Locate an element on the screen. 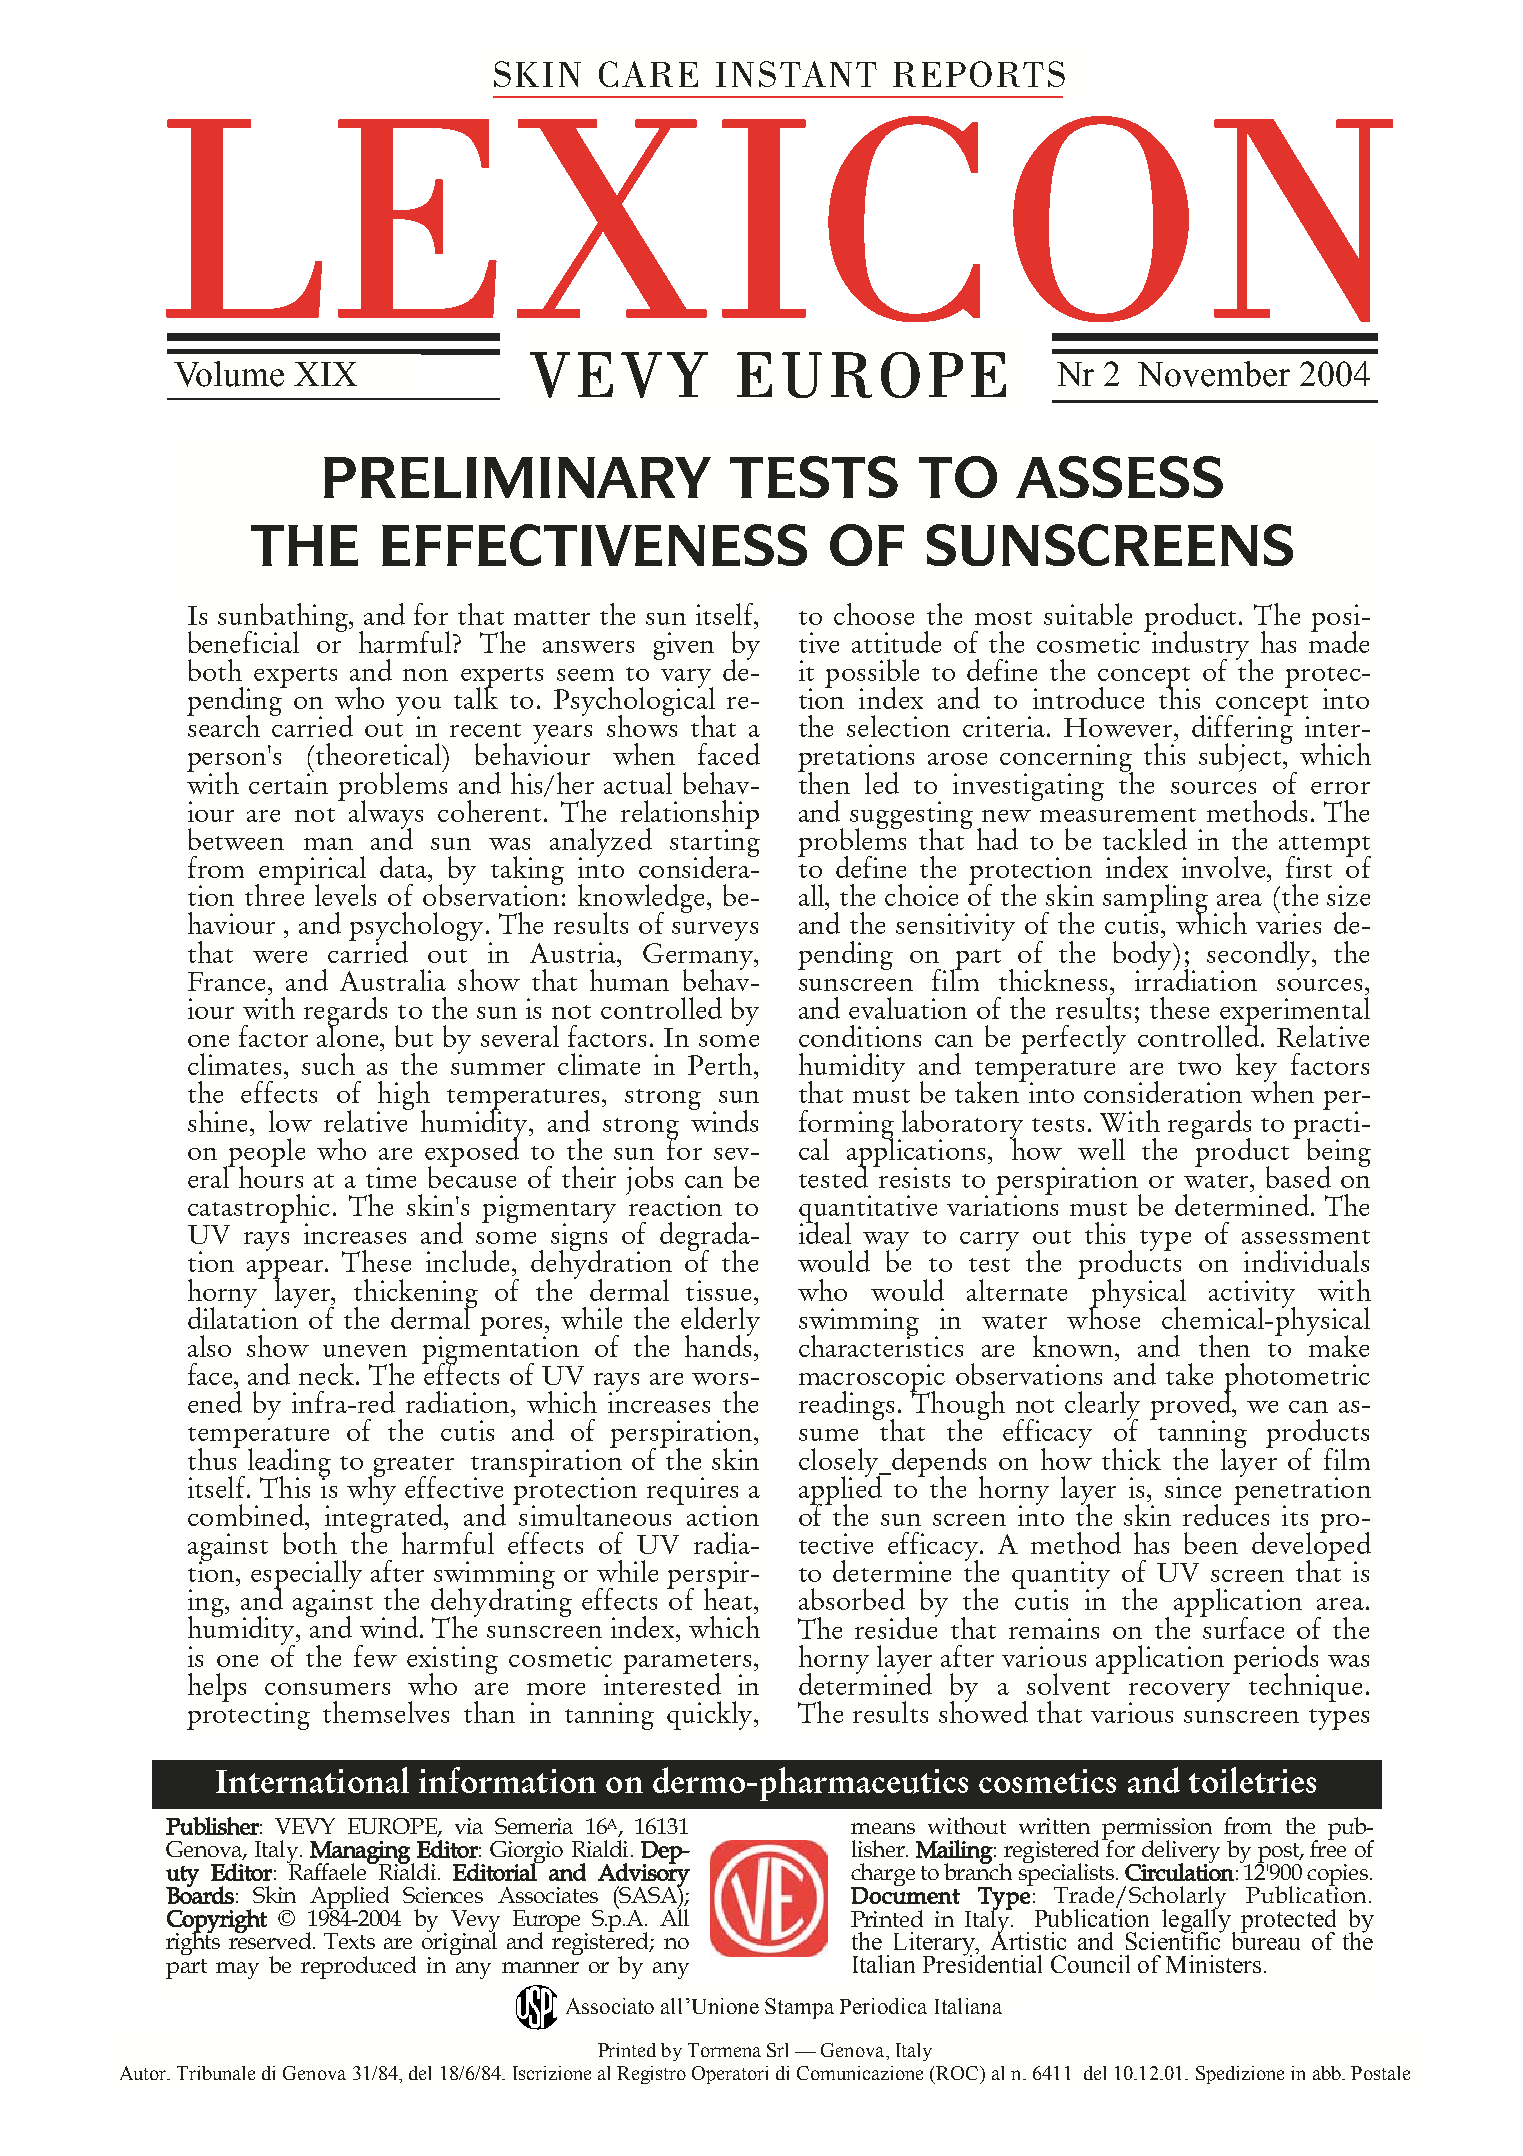 The width and height of the screenshot is (1523, 2156). REPORTS is located at coordinates (979, 74).
